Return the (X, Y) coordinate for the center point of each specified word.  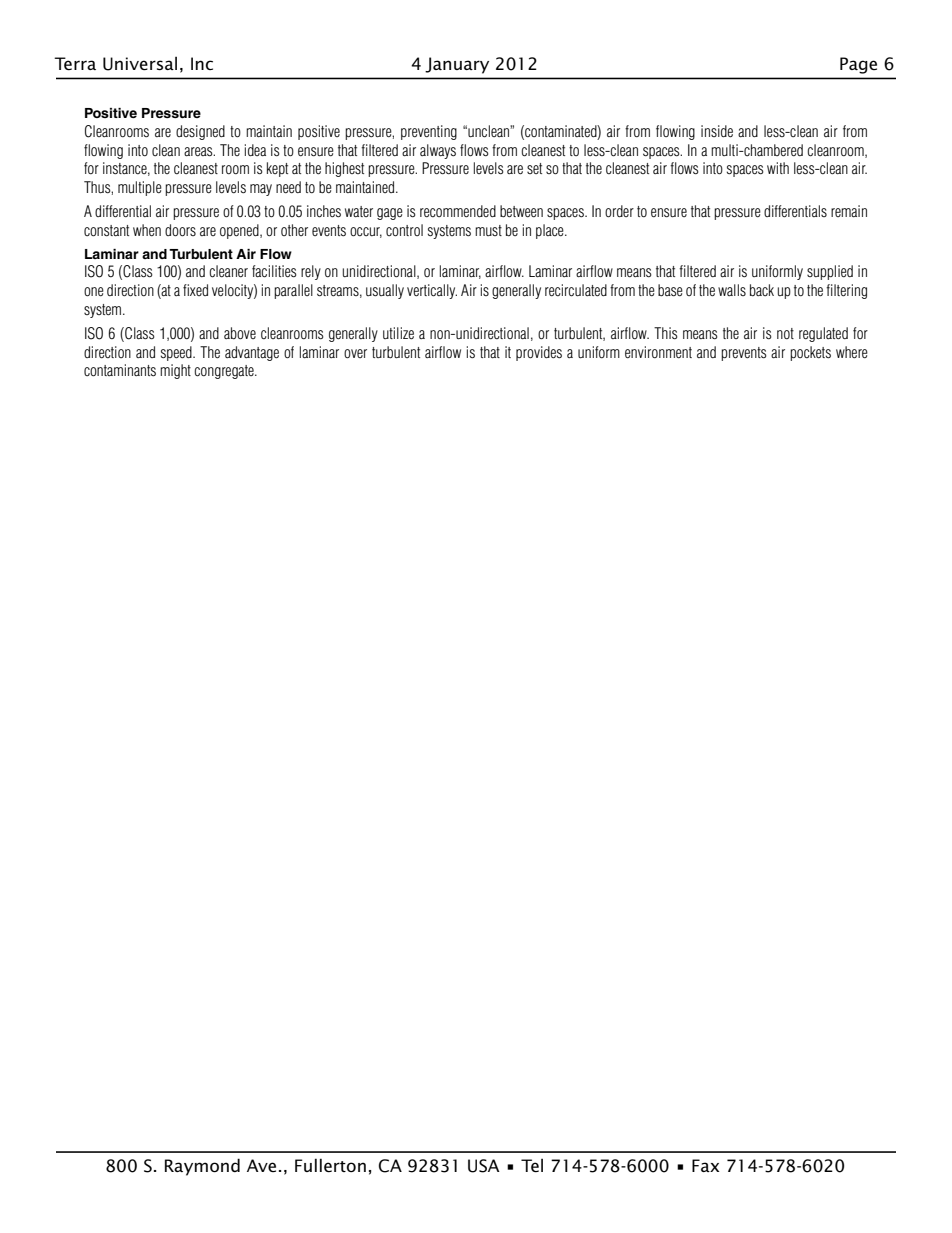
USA (484, 1166)
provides (539, 353)
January (457, 65)
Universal (140, 63)
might (175, 371)
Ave (261, 1165)
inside (717, 131)
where (852, 352)
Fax (705, 1165)
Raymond (202, 1167)
